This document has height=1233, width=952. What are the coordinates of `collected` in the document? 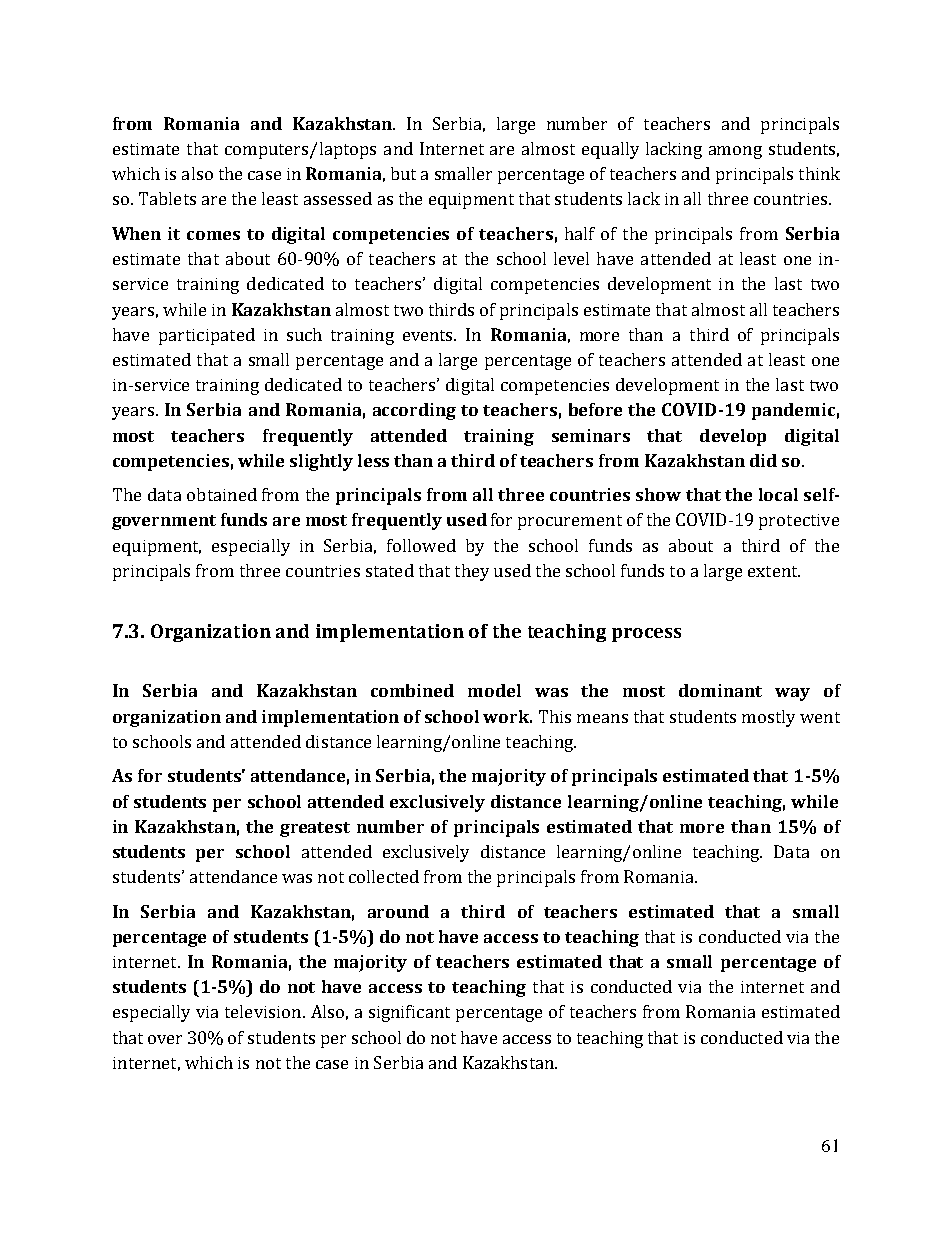 It's located at (384, 876).
